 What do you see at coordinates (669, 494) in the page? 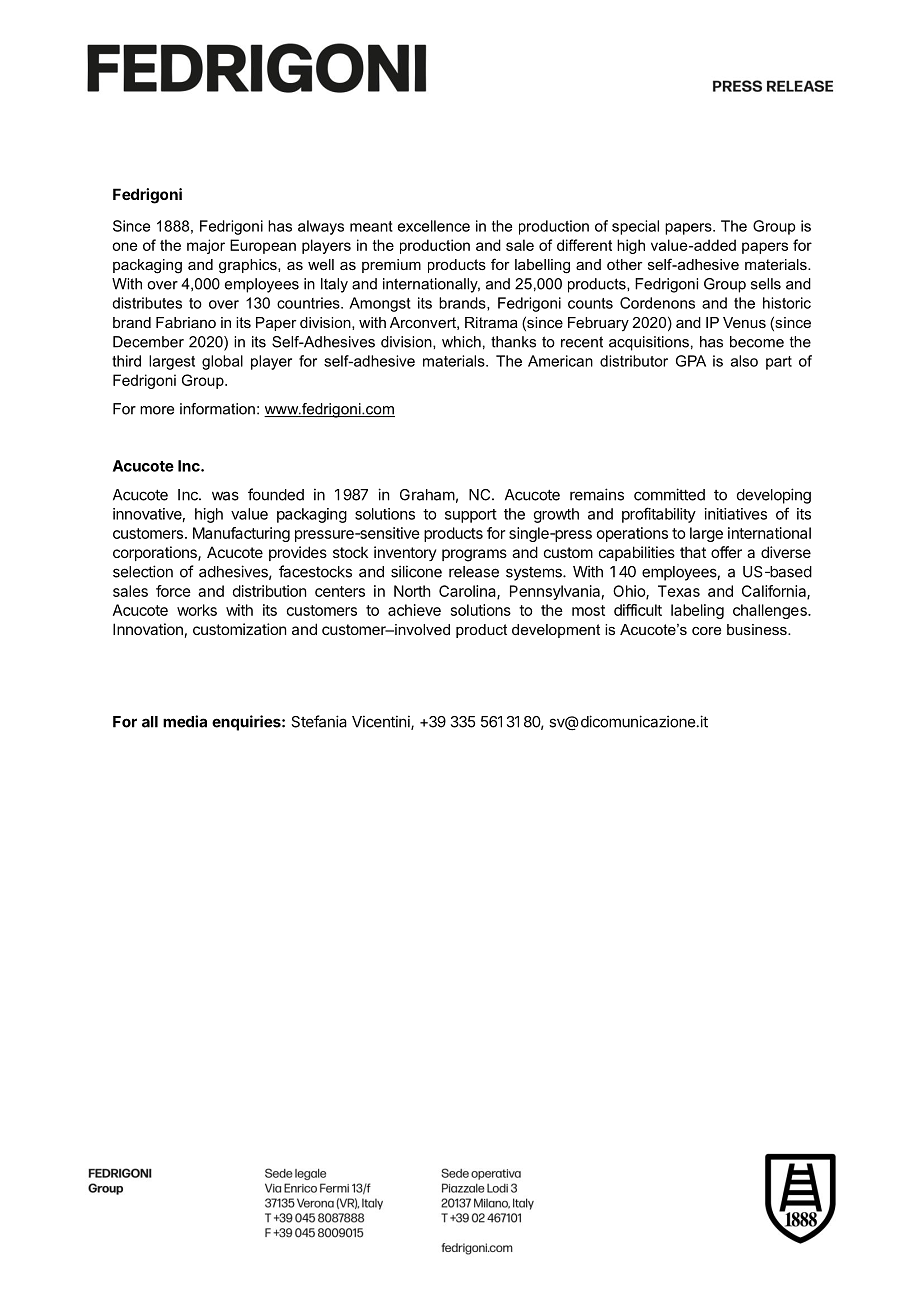
I see `committed` at bounding box center [669, 494].
